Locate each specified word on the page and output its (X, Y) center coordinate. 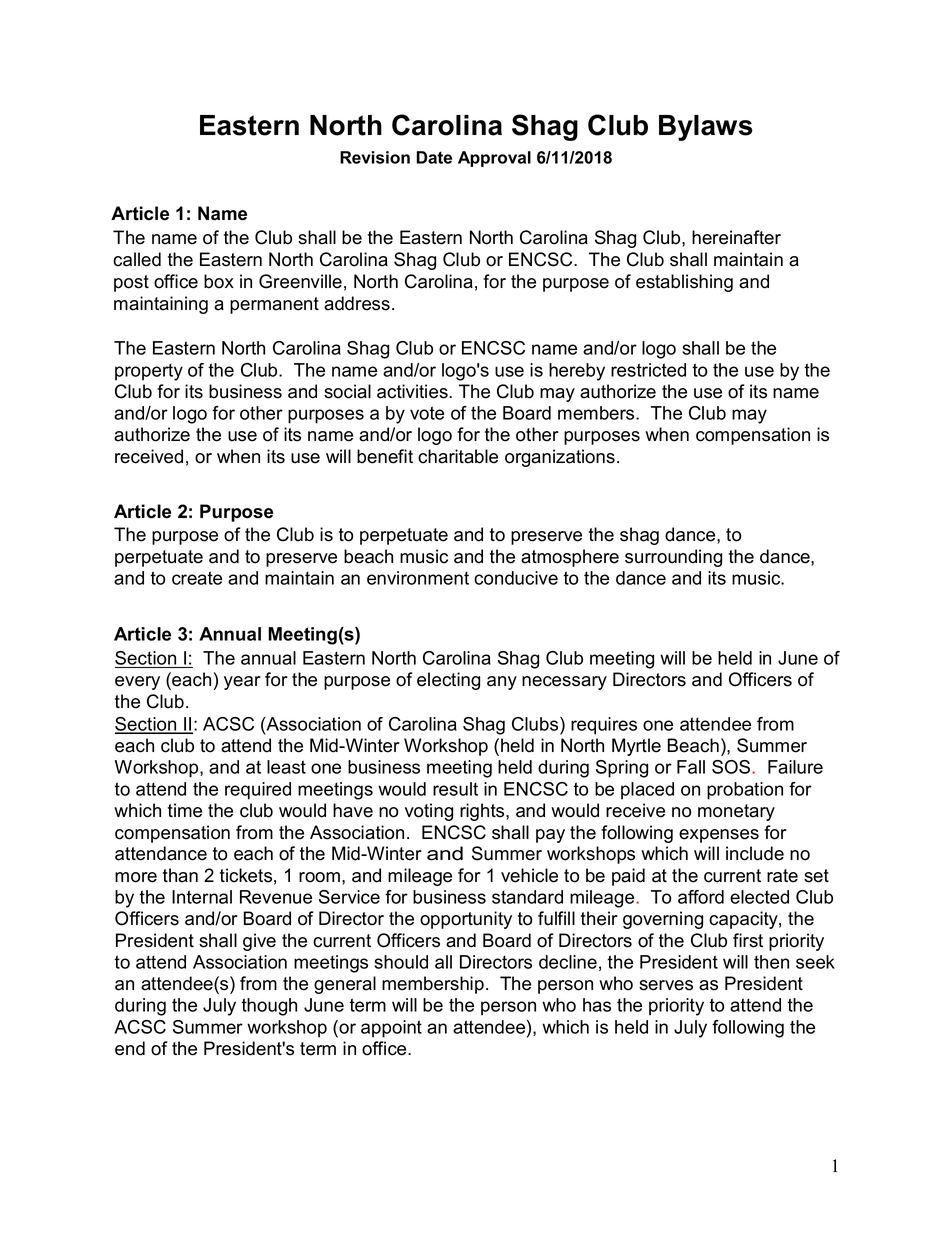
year (242, 683)
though (269, 1007)
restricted (648, 370)
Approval (494, 159)
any (502, 683)
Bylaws (706, 128)
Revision (375, 157)
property (149, 372)
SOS (732, 767)
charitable (458, 456)
